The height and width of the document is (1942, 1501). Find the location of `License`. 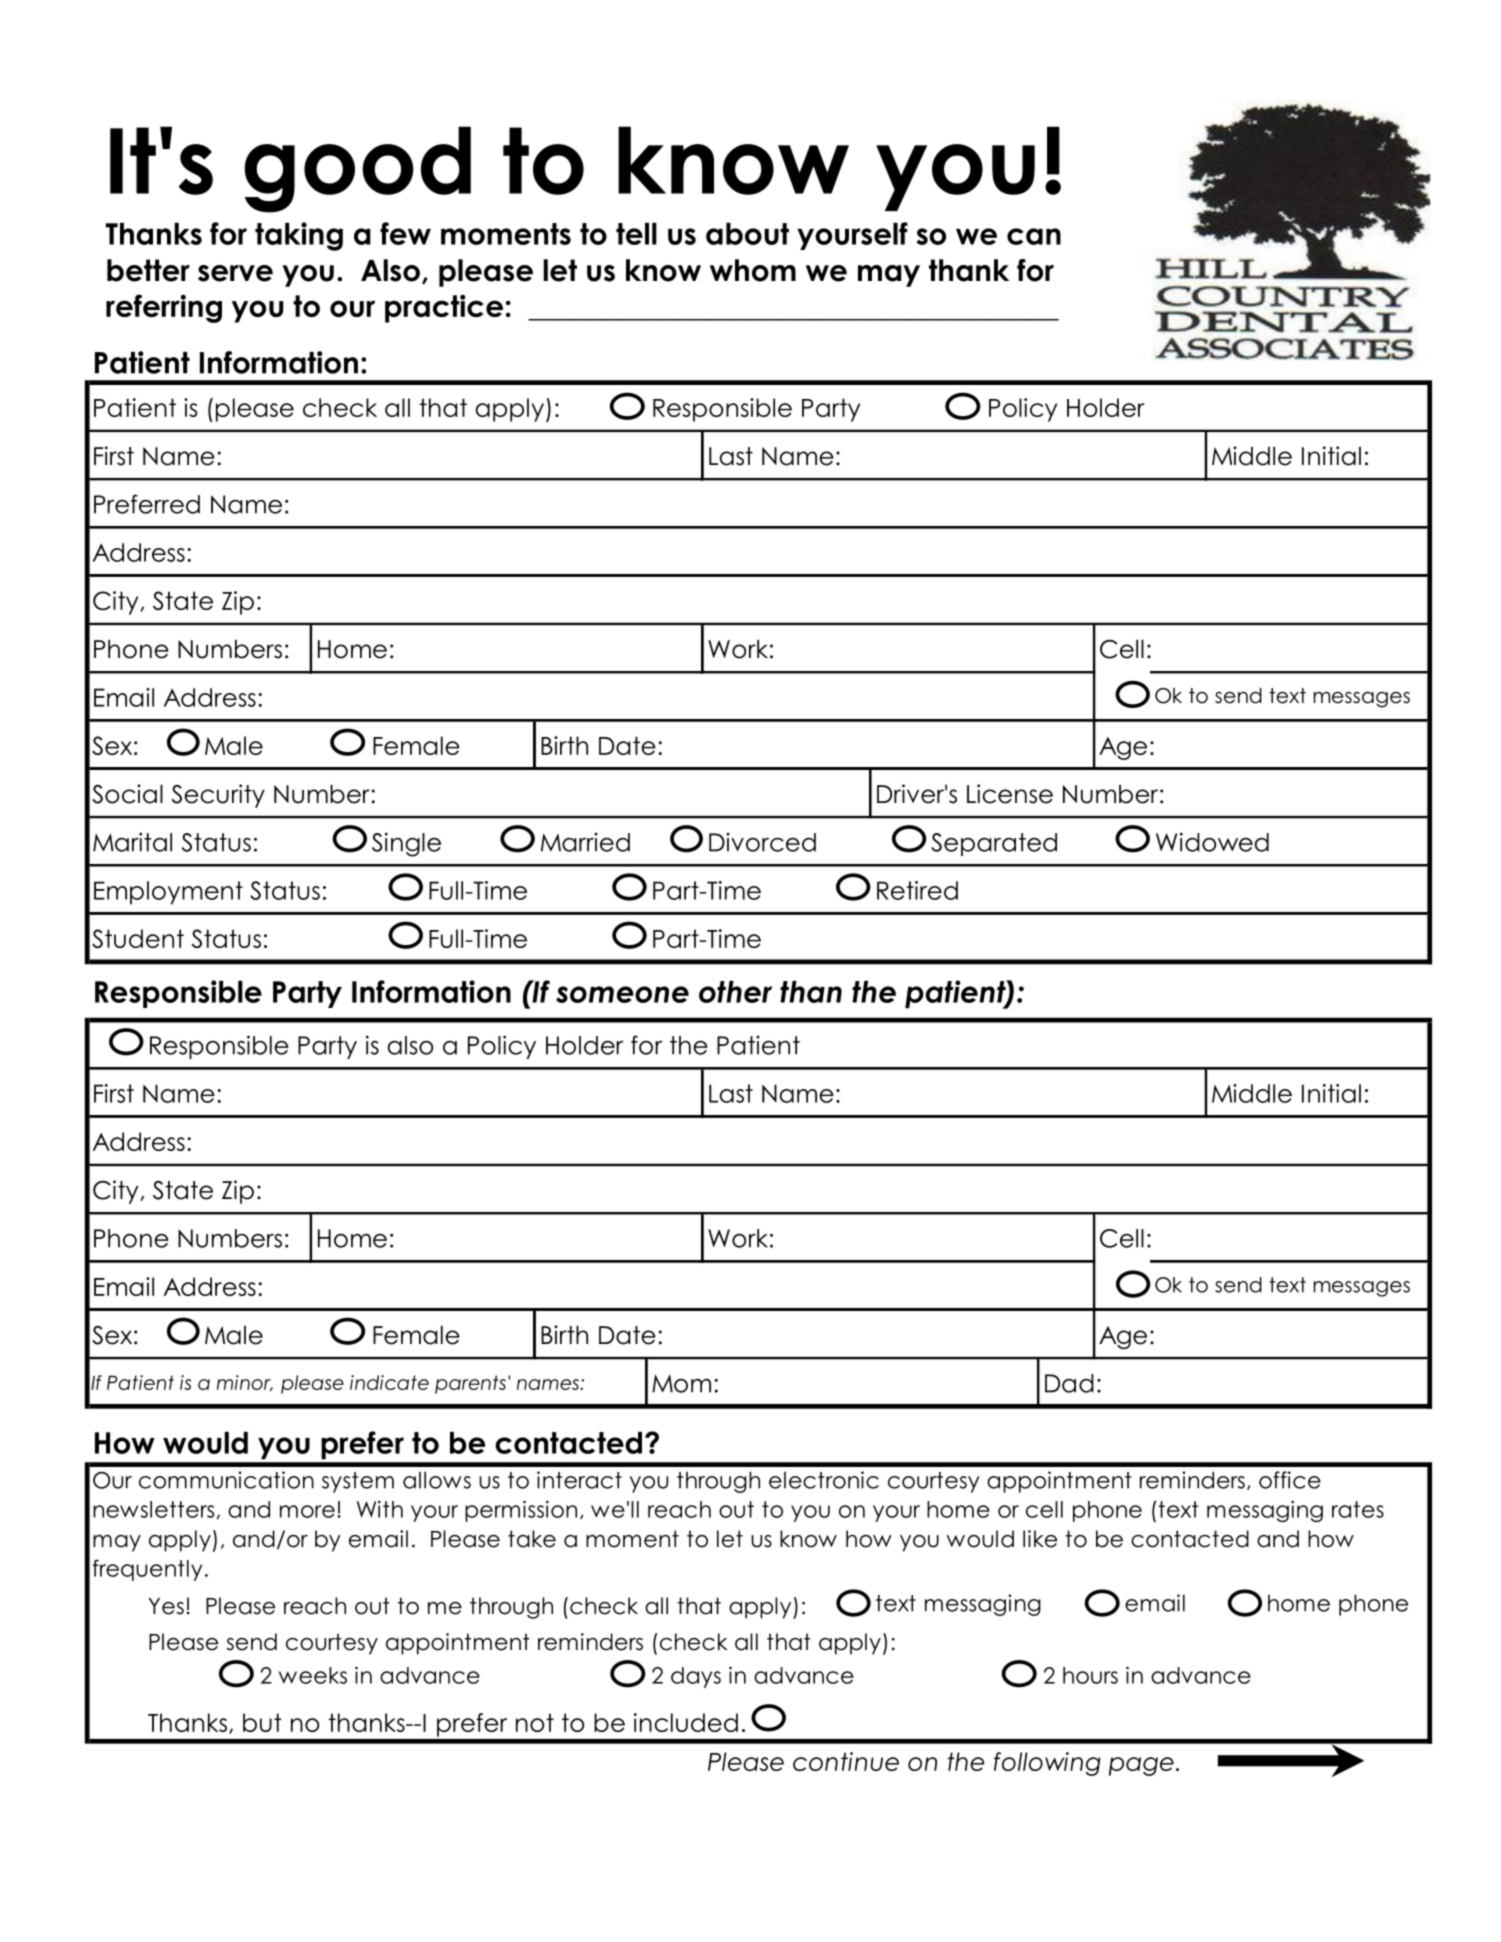

License is located at coordinates (1010, 794).
